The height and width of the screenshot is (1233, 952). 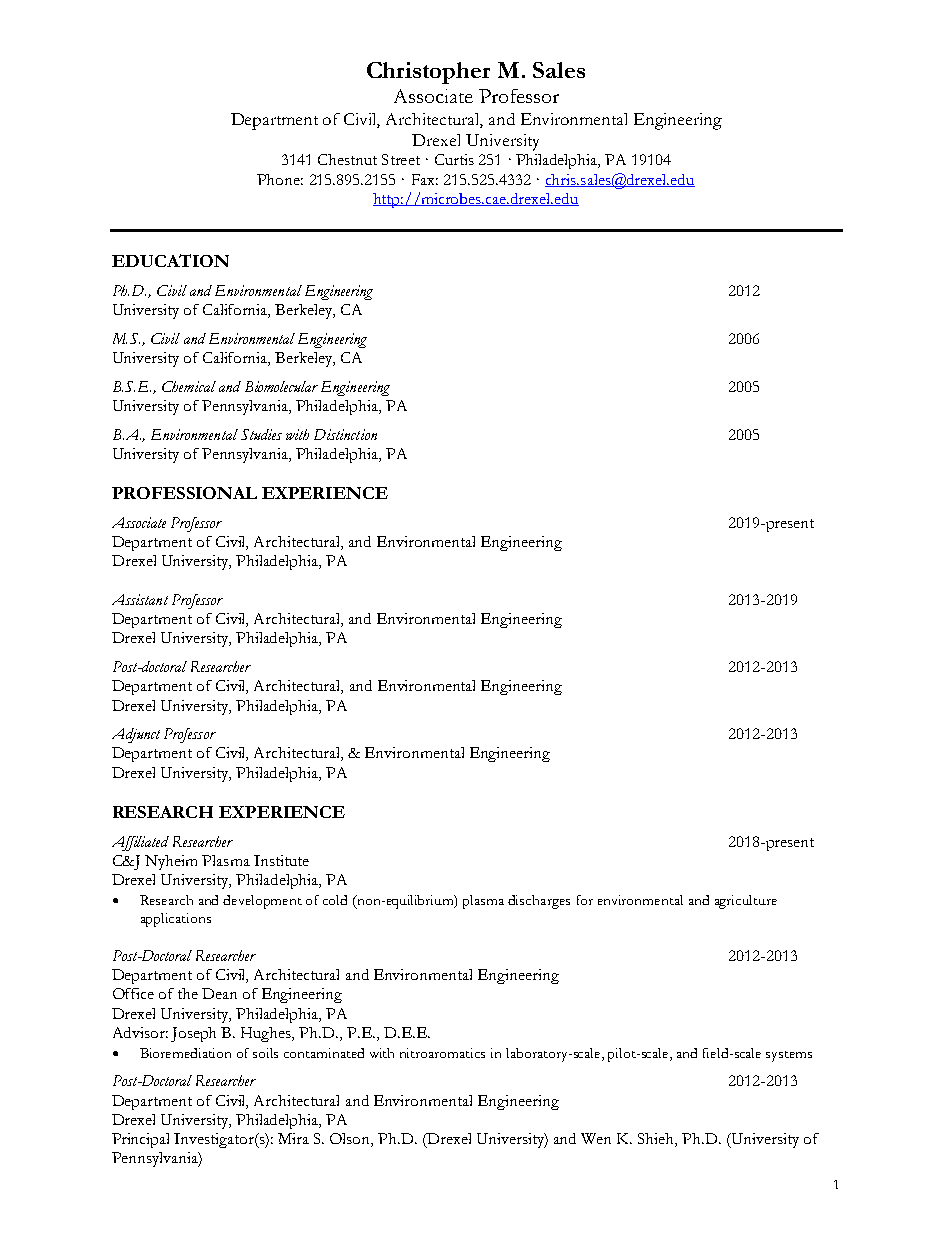 What do you see at coordinates (324, 1053) in the screenshot?
I see `contaminated` at bounding box center [324, 1053].
